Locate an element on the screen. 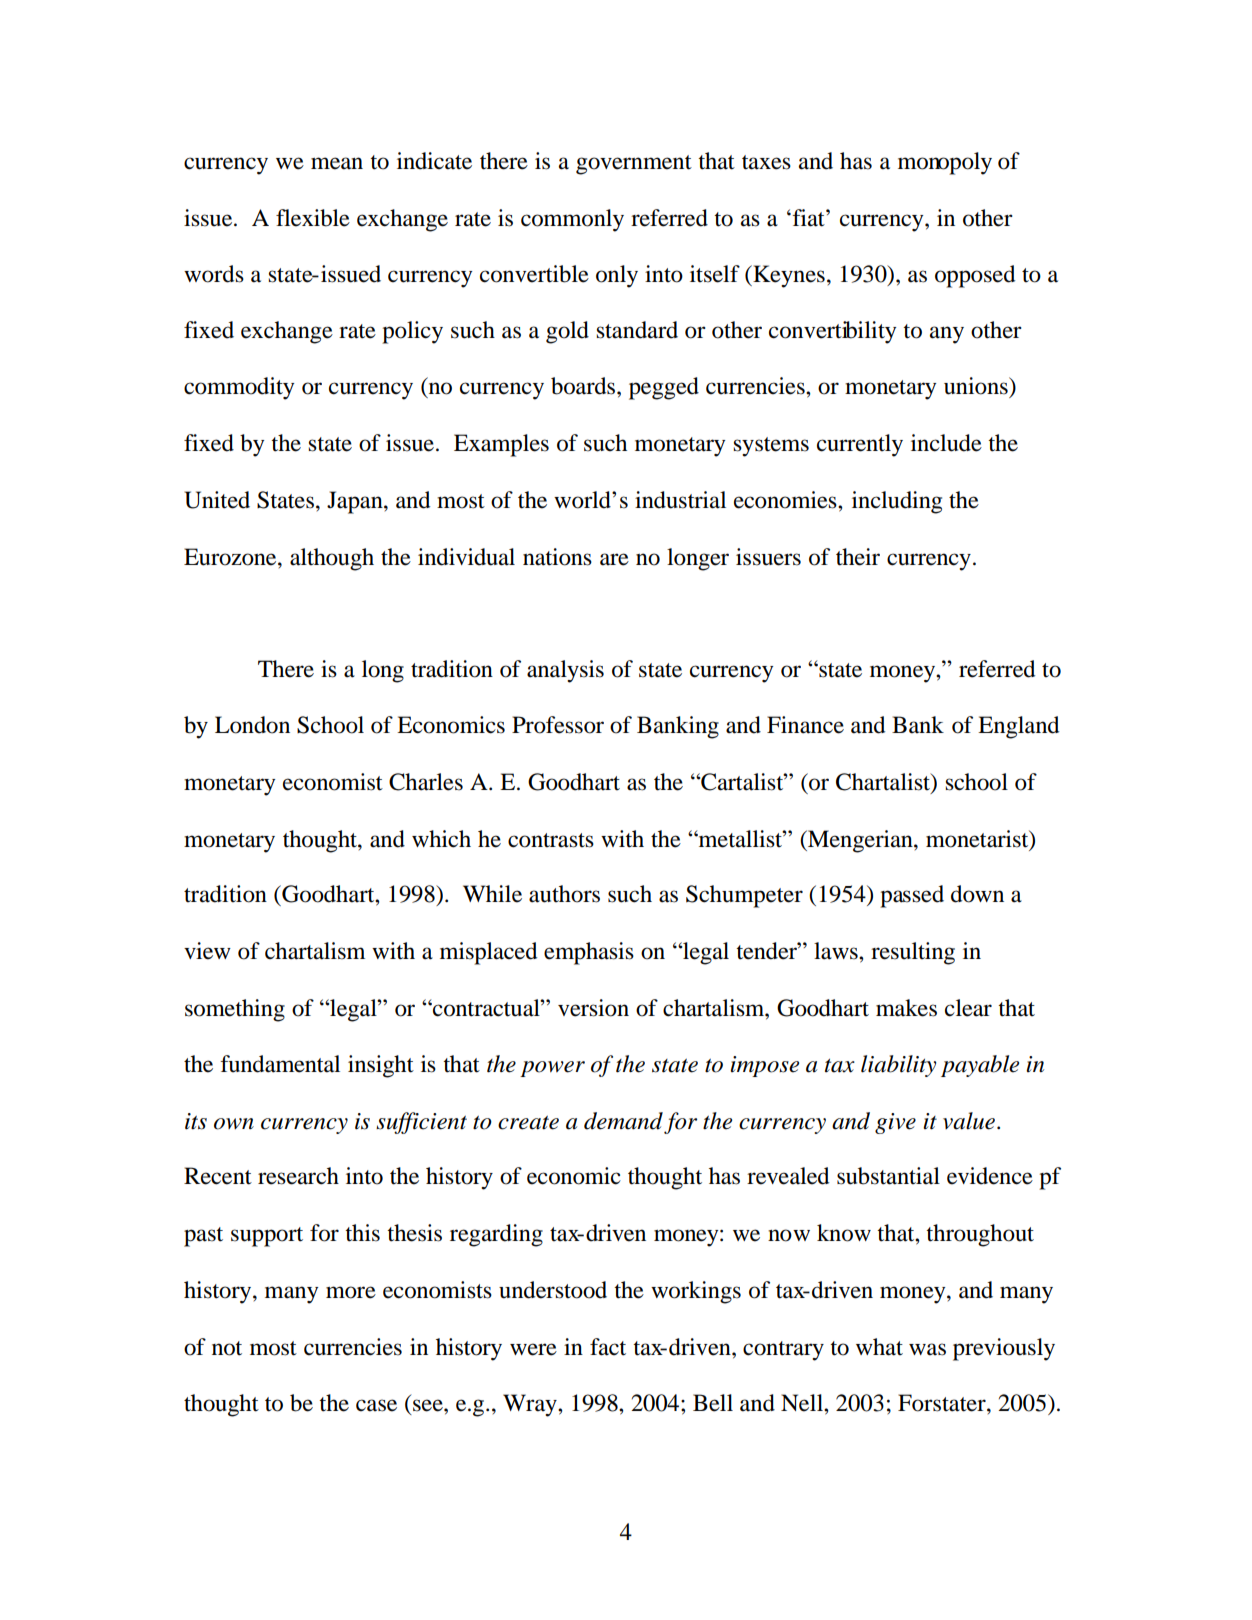 This screenshot has width=1252, height=1620. fundamental is located at coordinates (280, 1064).
